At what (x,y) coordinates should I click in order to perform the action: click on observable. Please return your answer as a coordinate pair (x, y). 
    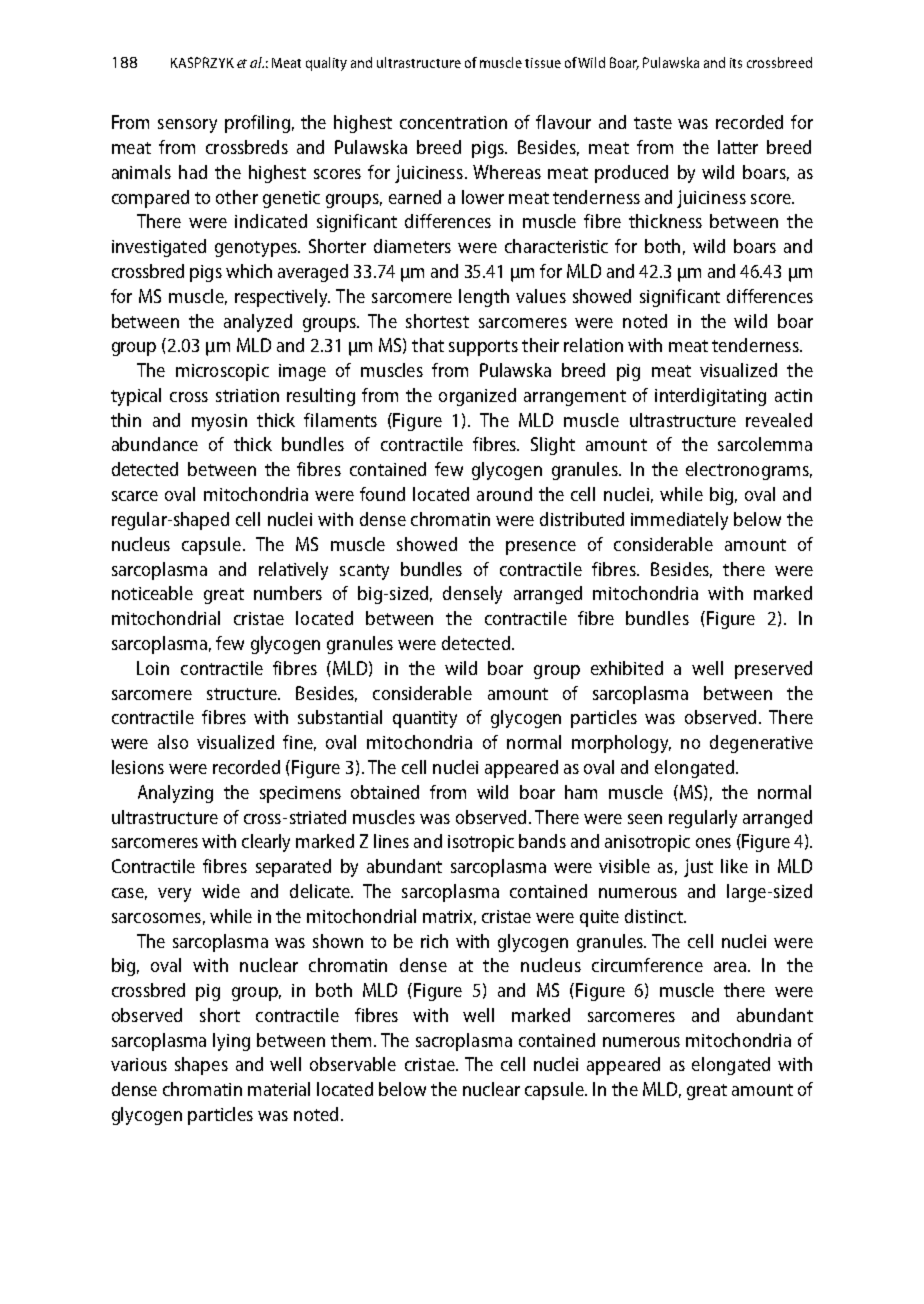
    Looking at the image, I should click on (353, 1064).
